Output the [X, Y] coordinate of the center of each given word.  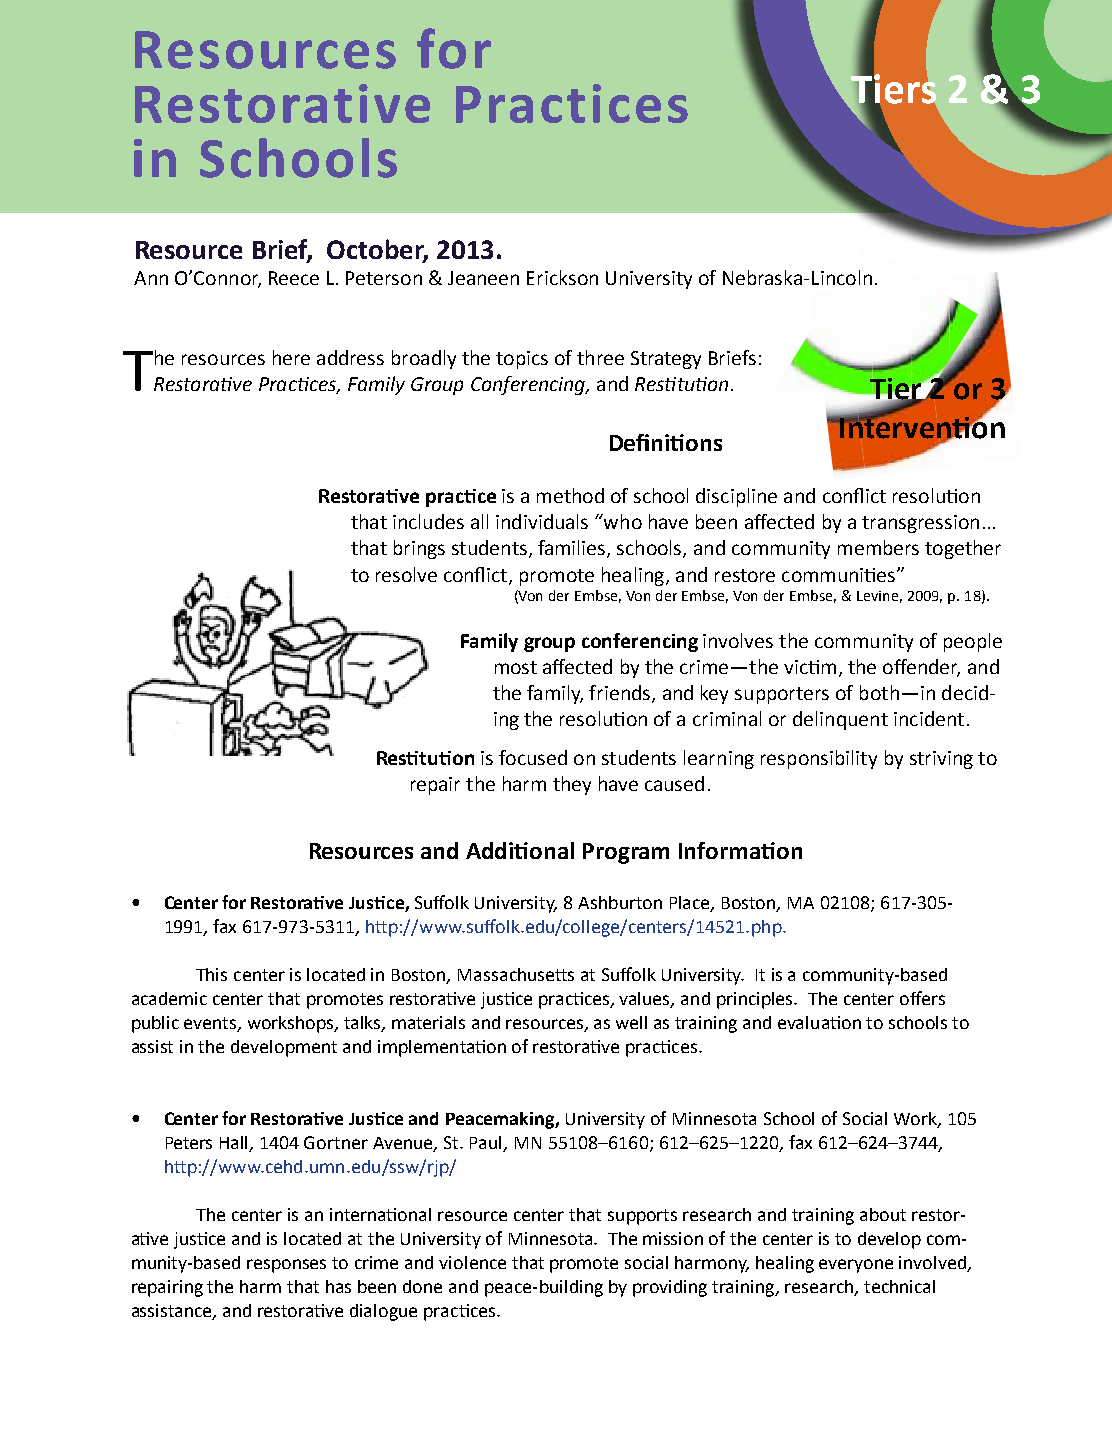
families [573, 549]
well [631, 1022]
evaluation [819, 1022]
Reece [294, 278]
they [572, 785]
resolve [406, 574]
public [155, 1024]
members [878, 547]
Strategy [666, 360]
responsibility [819, 759]
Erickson [562, 277]
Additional [520, 850]
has [338, 1286]
